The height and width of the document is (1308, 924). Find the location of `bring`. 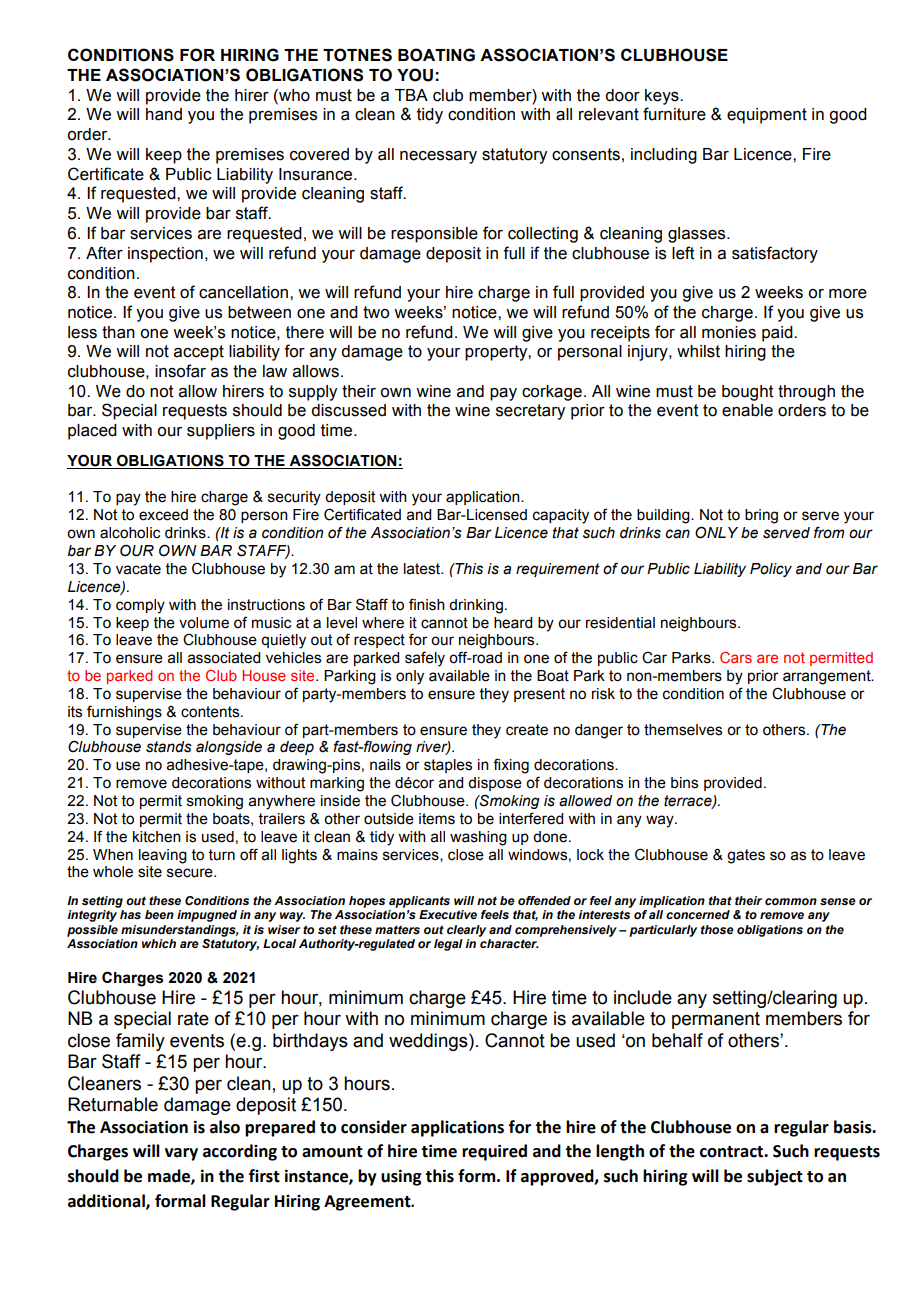

bring is located at coordinates (761, 516).
